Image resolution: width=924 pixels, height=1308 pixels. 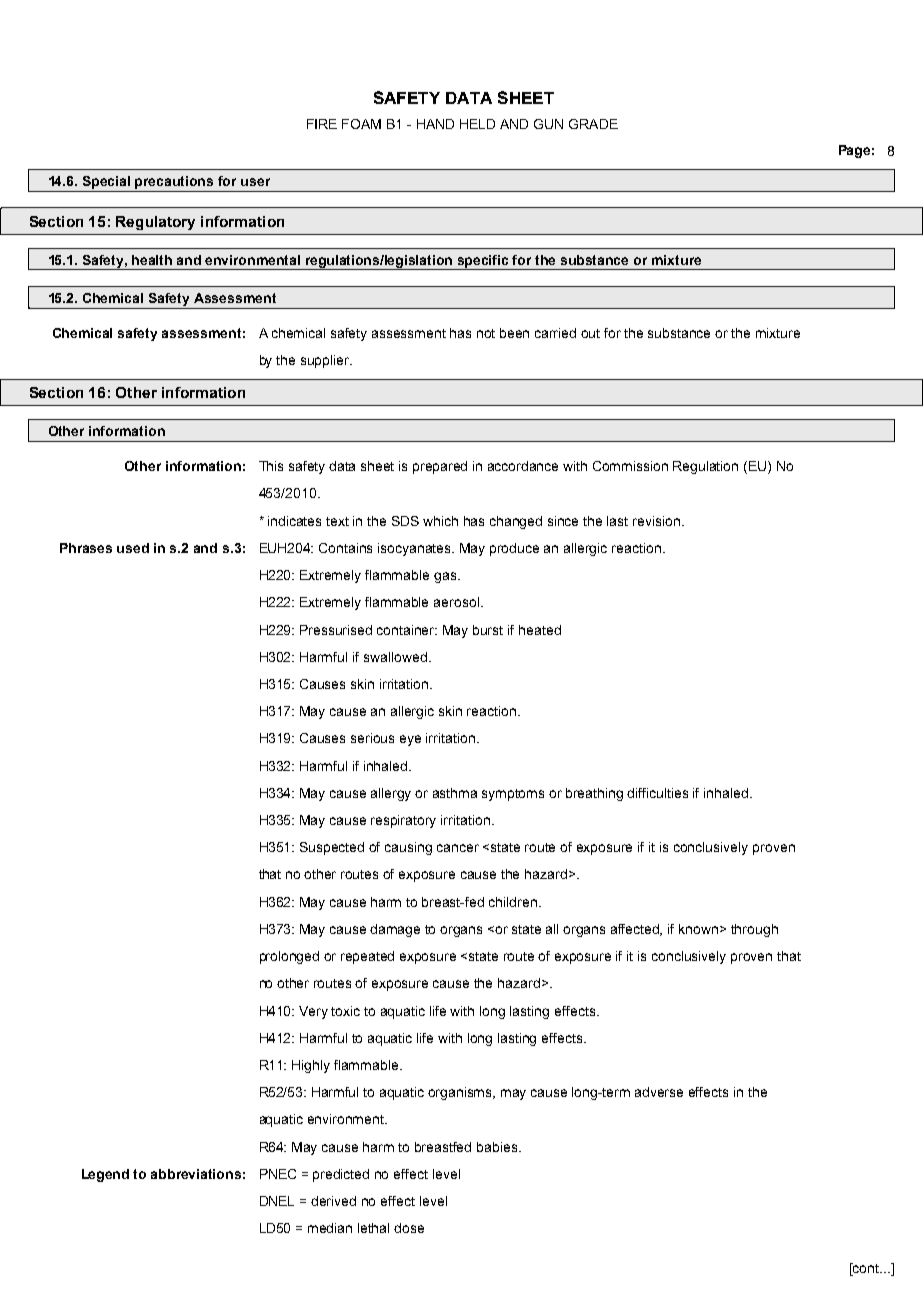 I want to click on GRADE, so click(x=593, y=124).
